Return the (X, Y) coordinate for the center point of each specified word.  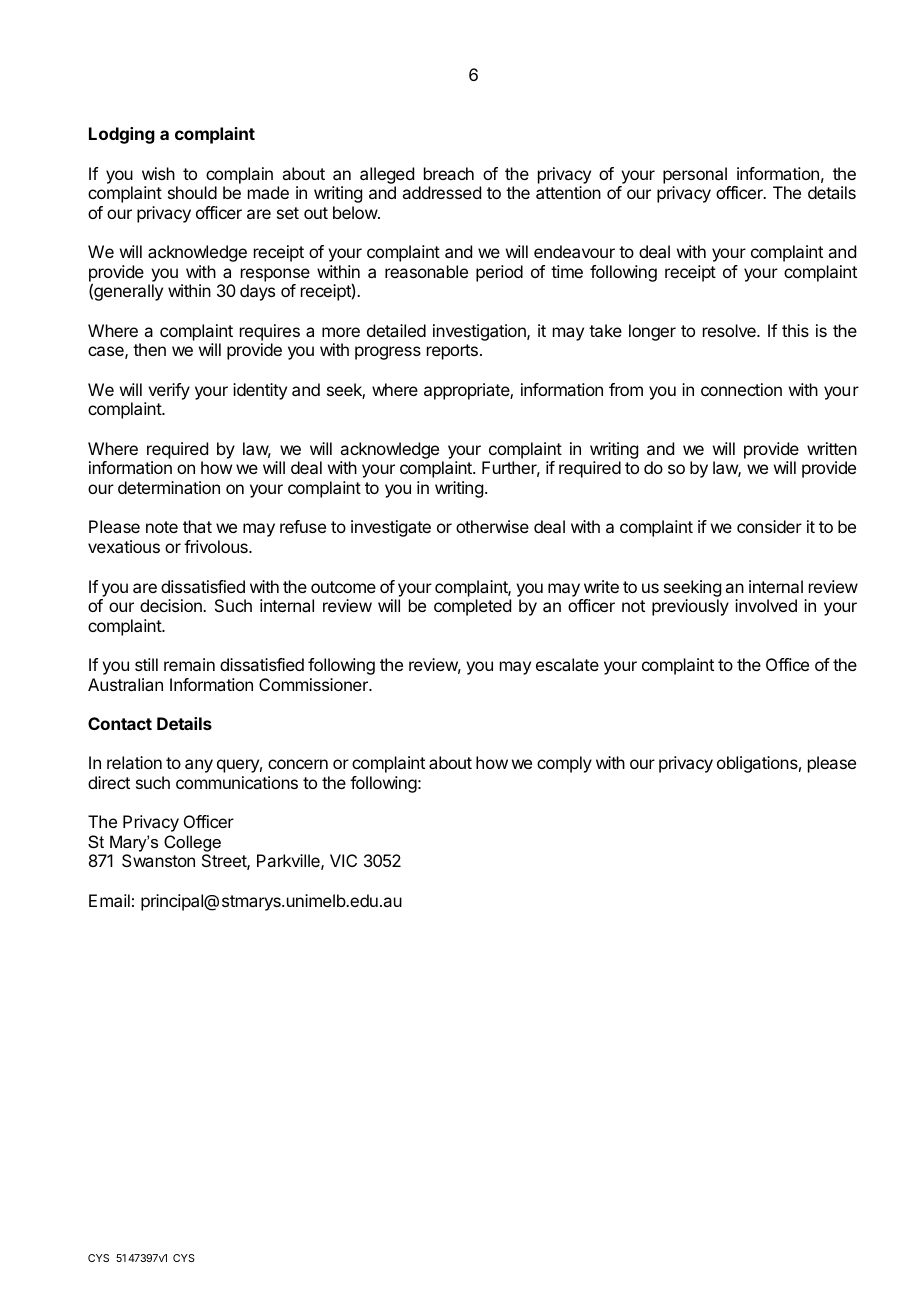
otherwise (492, 526)
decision (172, 605)
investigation (480, 332)
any (199, 766)
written (832, 448)
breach (449, 173)
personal (695, 175)
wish (158, 173)
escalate (567, 664)
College (192, 845)
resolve (730, 330)
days (257, 292)
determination (169, 487)
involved (766, 605)
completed (472, 607)
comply (564, 764)
